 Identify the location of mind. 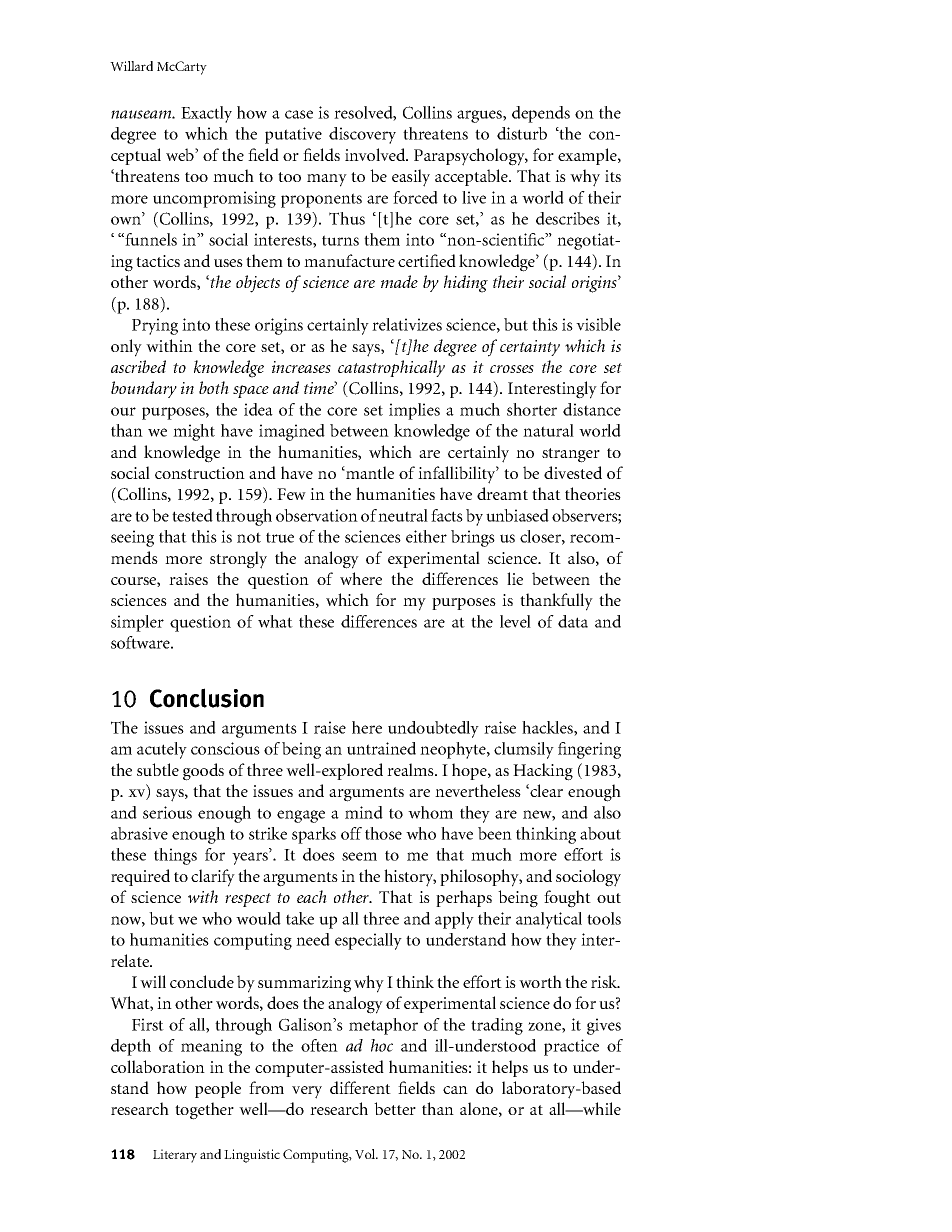
(364, 812).
